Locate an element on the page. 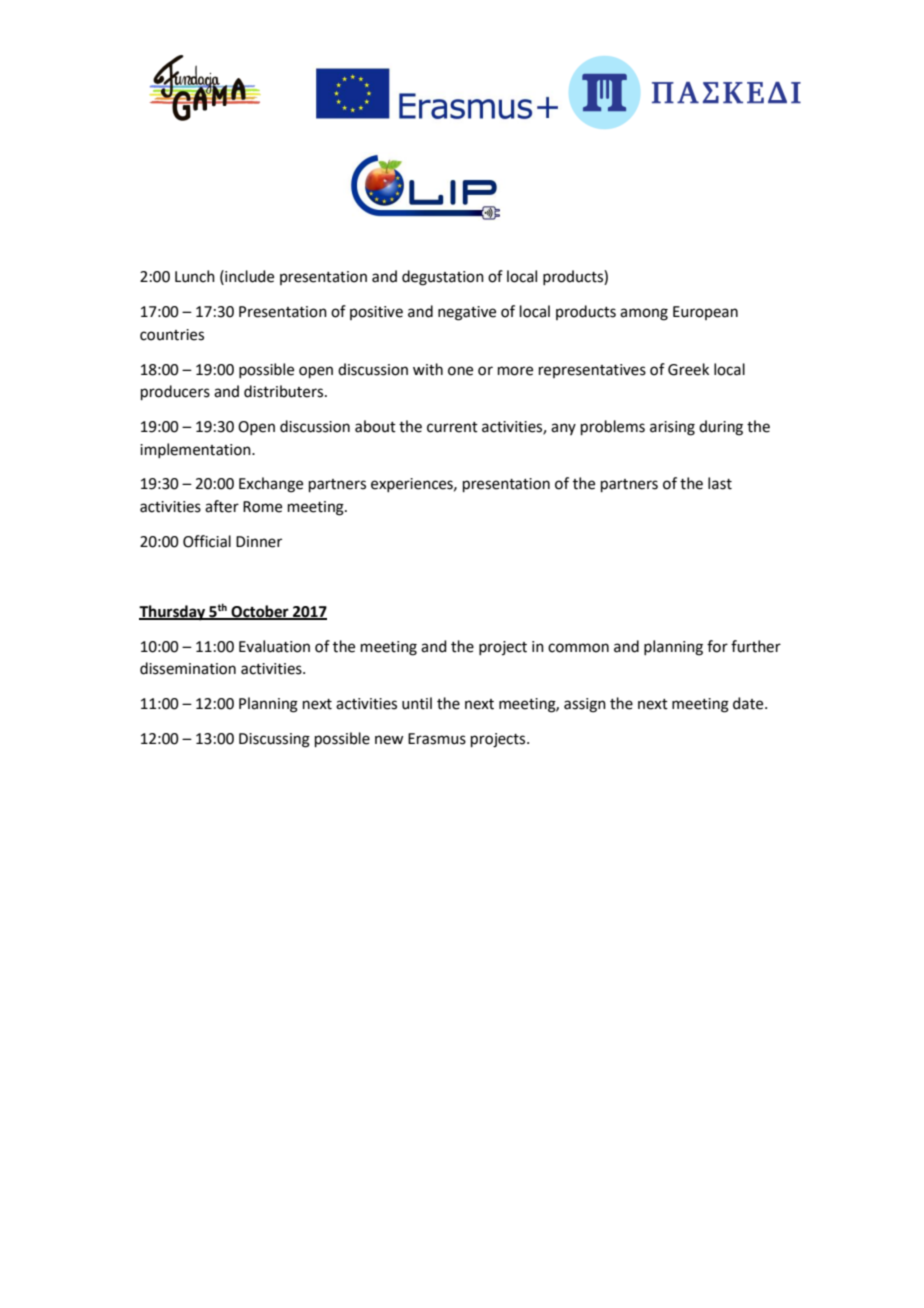  common is located at coordinates (578, 648).
